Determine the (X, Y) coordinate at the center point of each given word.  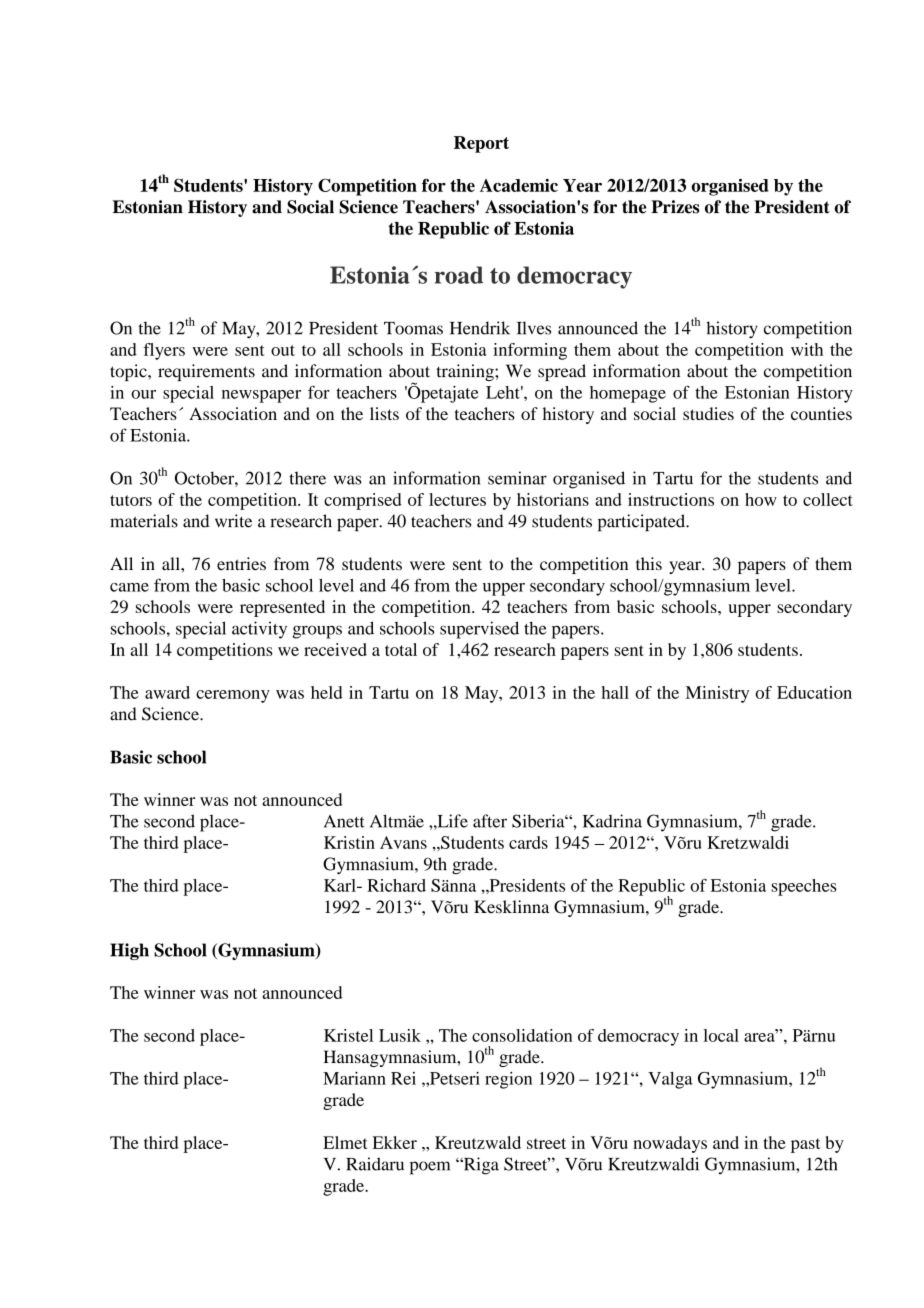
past (806, 1145)
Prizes (675, 207)
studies (708, 413)
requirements (206, 372)
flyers (164, 351)
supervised (479, 630)
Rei (403, 1078)
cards (528, 842)
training (466, 372)
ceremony (233, 696)
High (129, 951)
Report (481, 144)
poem (430, 1168)
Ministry (717, 694)
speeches (804, 887)
